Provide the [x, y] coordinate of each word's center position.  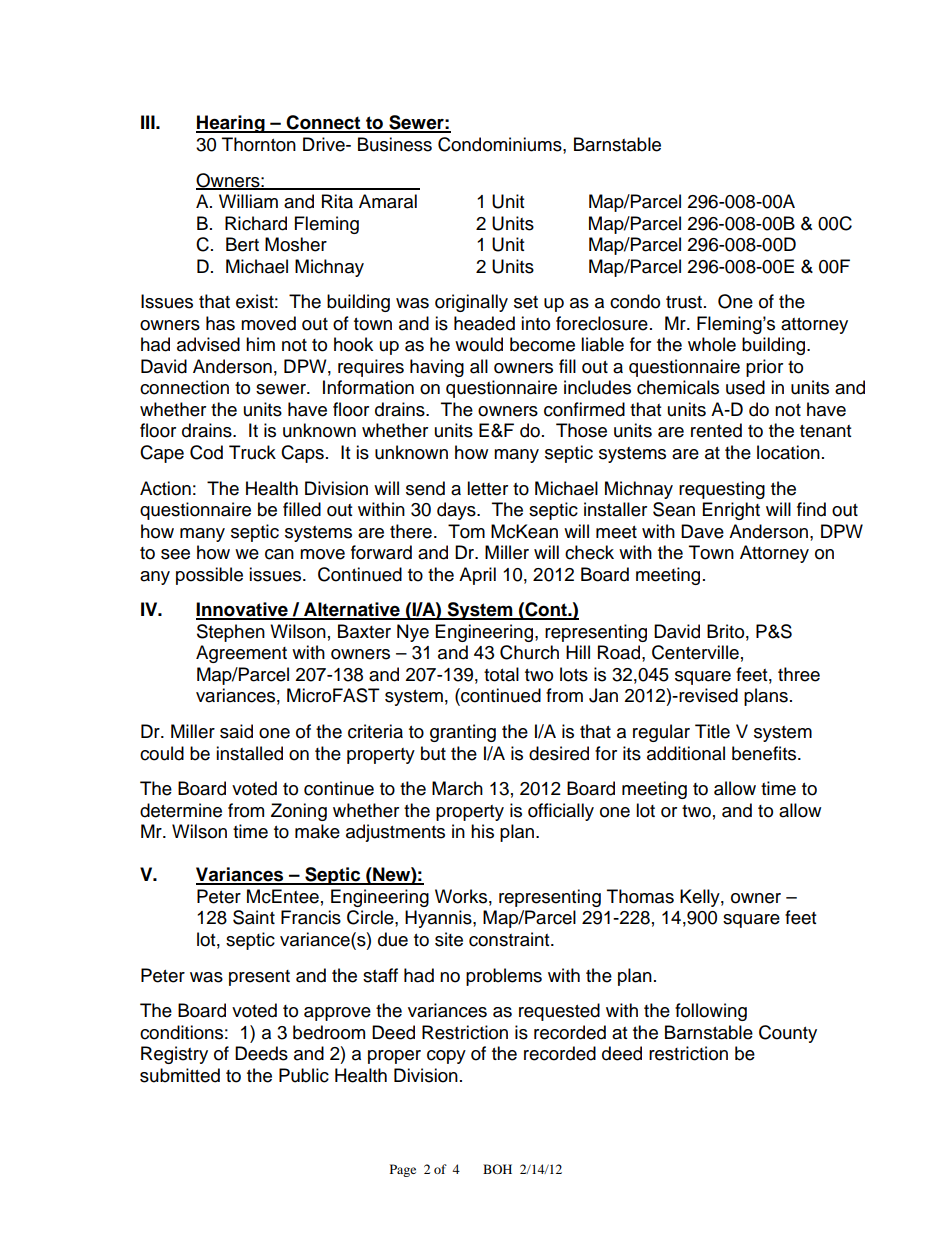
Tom [466, 531]
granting [463, 733]
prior [764, 368]
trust [684, 302]
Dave [702, 531]
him [260, 344]
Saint [254, 917]
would [479, 344]
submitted [180, 1075]
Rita [337, 201]
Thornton [259, 144]
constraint [510, 939]
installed [249, 753]
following [711, 1012]
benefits [765, 753]
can [279, 554]
